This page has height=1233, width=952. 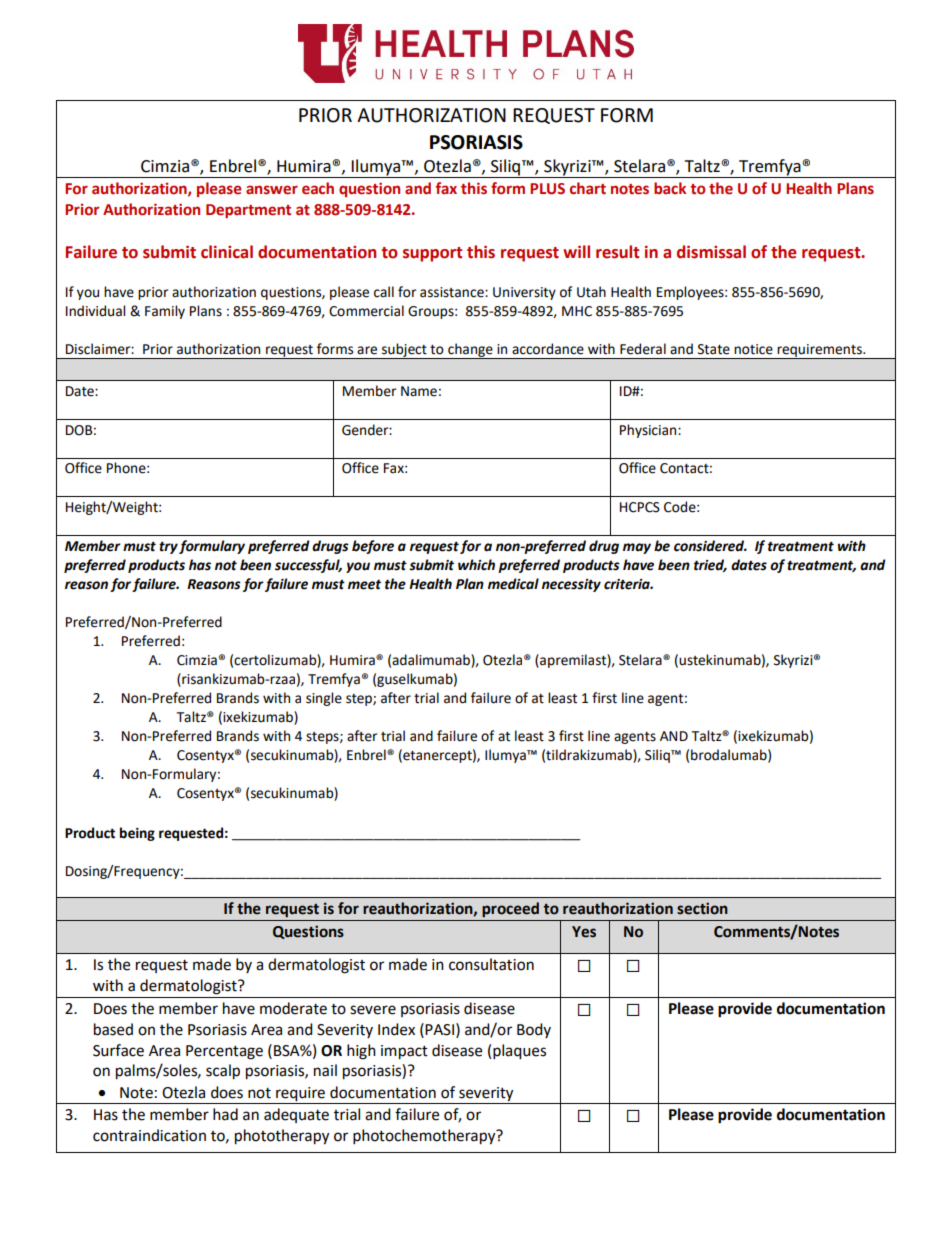 What do you see at coordinates (702, 908) in the page?
I see `section` at bounding box center [702, 908].
